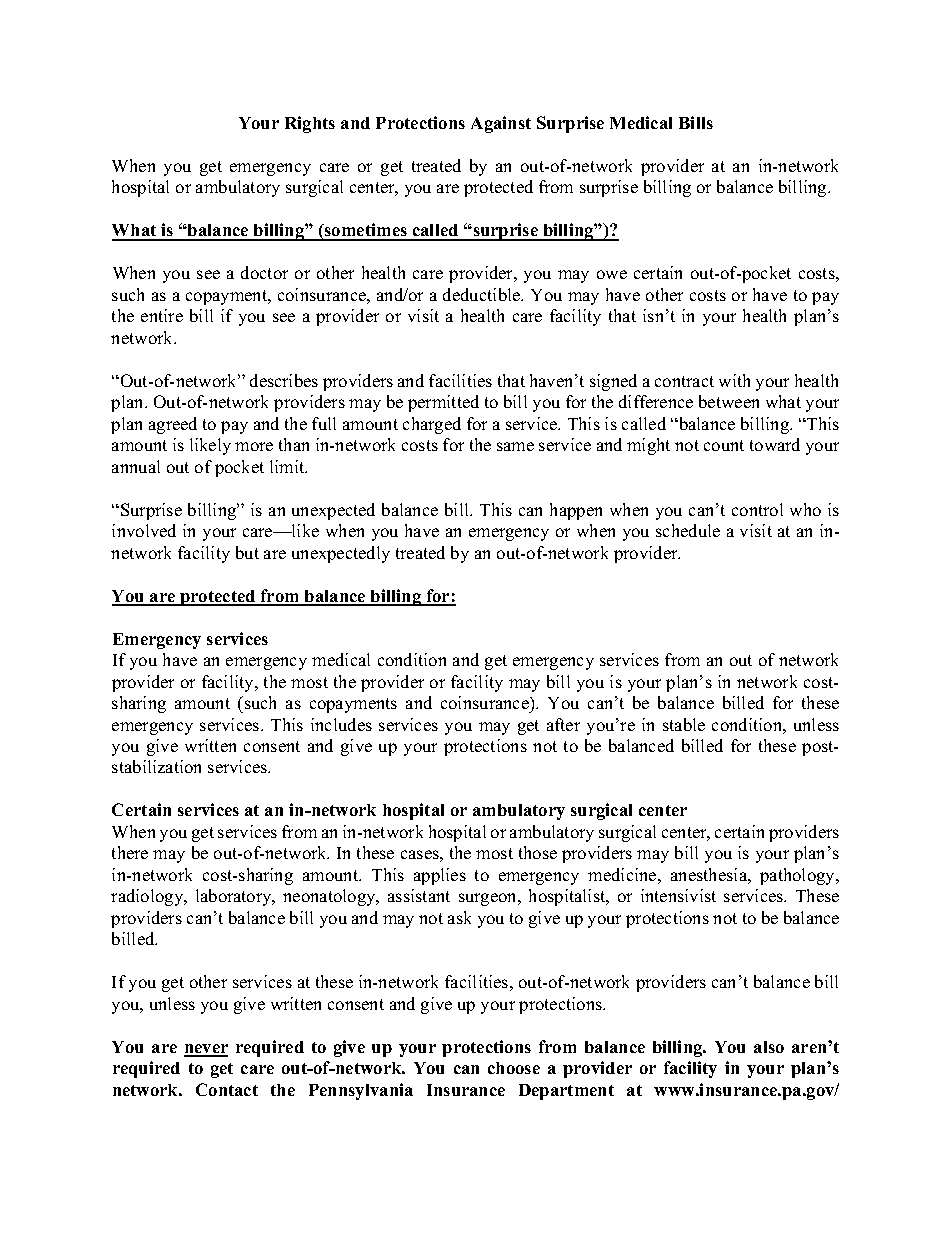  What do you see at coordinates (576, 511) in the screenshot?
I see `happen` at bounding box center [576, 511].
